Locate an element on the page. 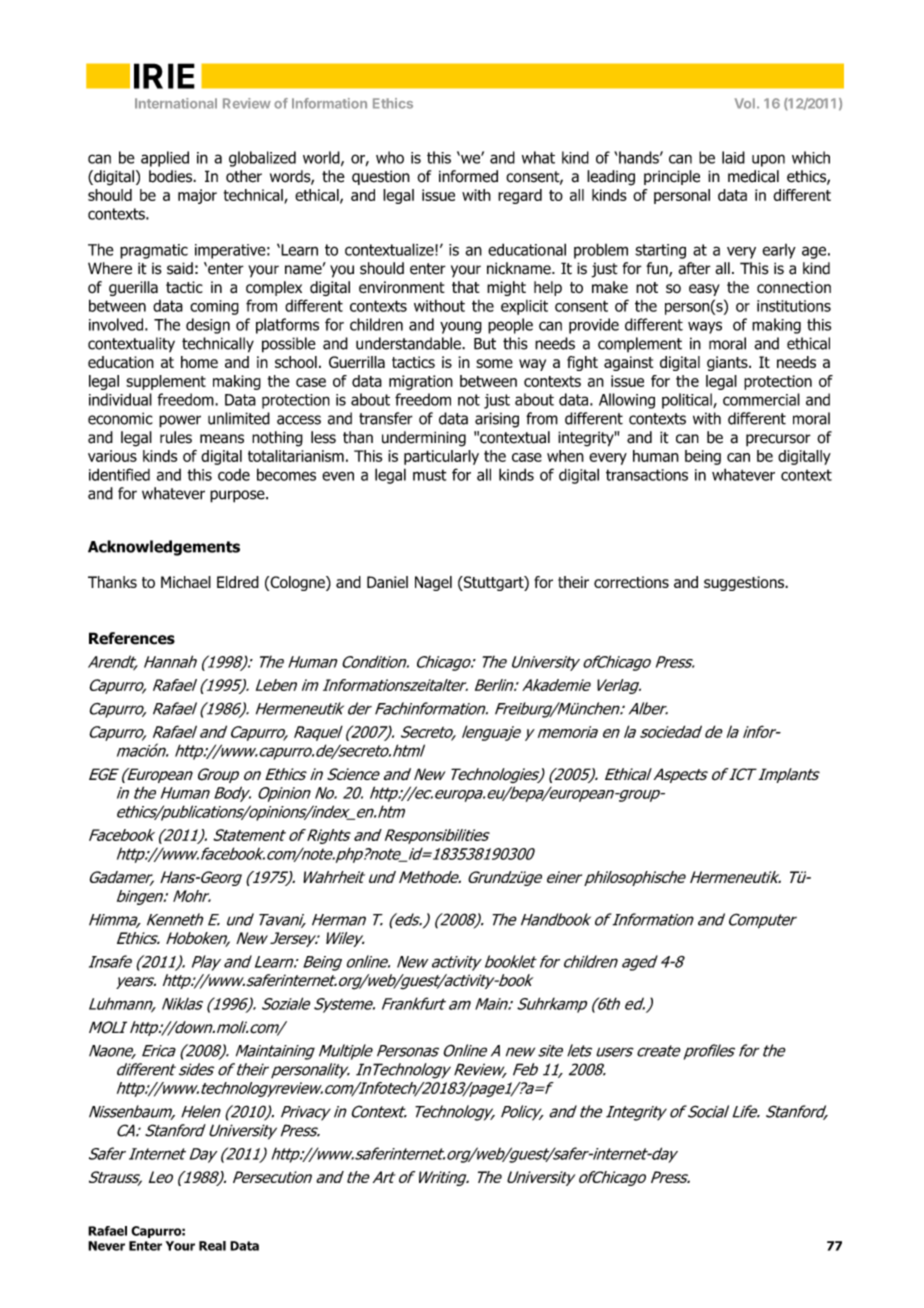 Image resolution: width=924 pixels, height=1308 pixels. Never is located at coordinates (106, 1246).
